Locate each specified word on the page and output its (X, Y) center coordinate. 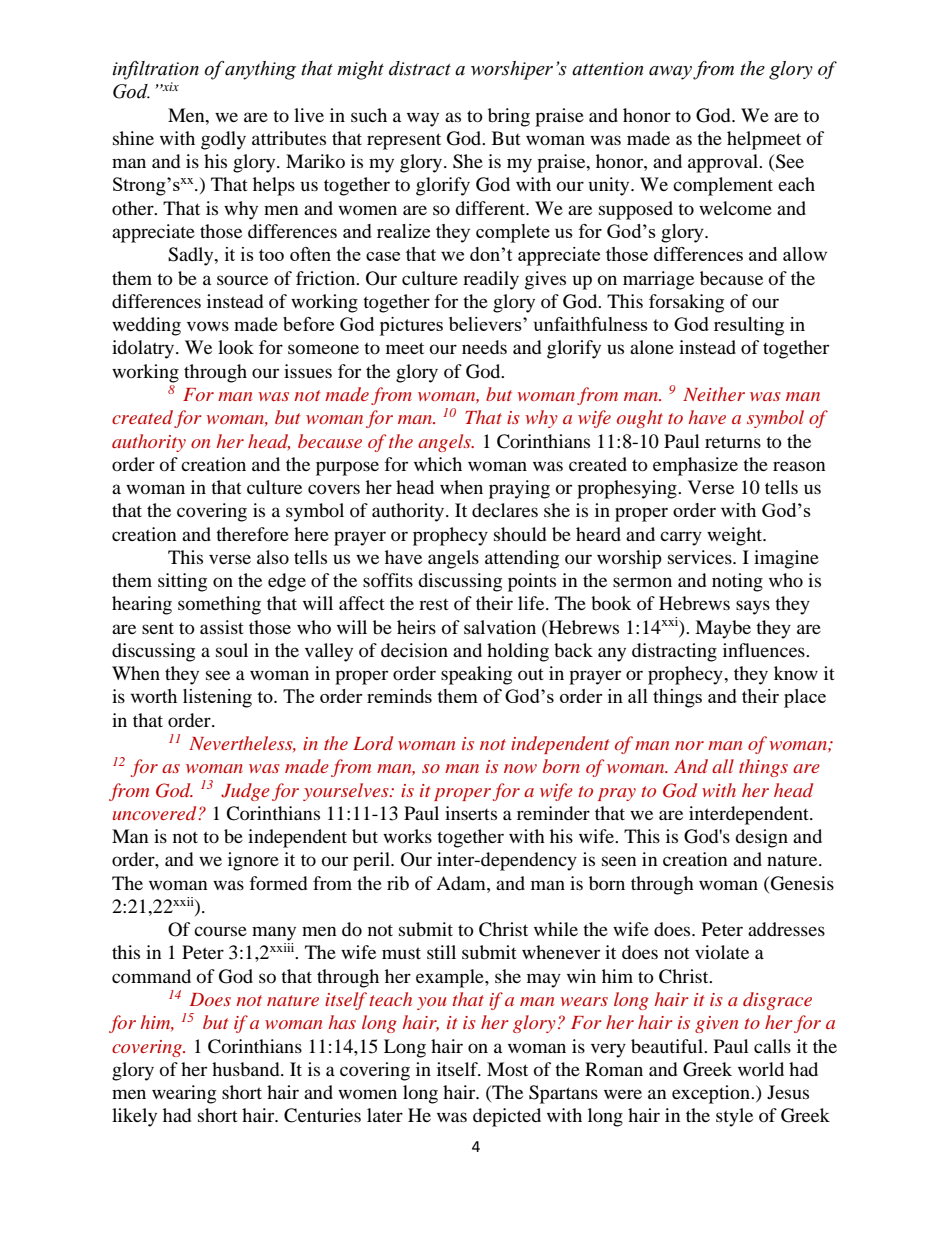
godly (223, 140)
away (670, 73)
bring (509, 117)
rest (434, 604)
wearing (184, 1094)
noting (737, 582)
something (219, 605)
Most (507, 1069)
